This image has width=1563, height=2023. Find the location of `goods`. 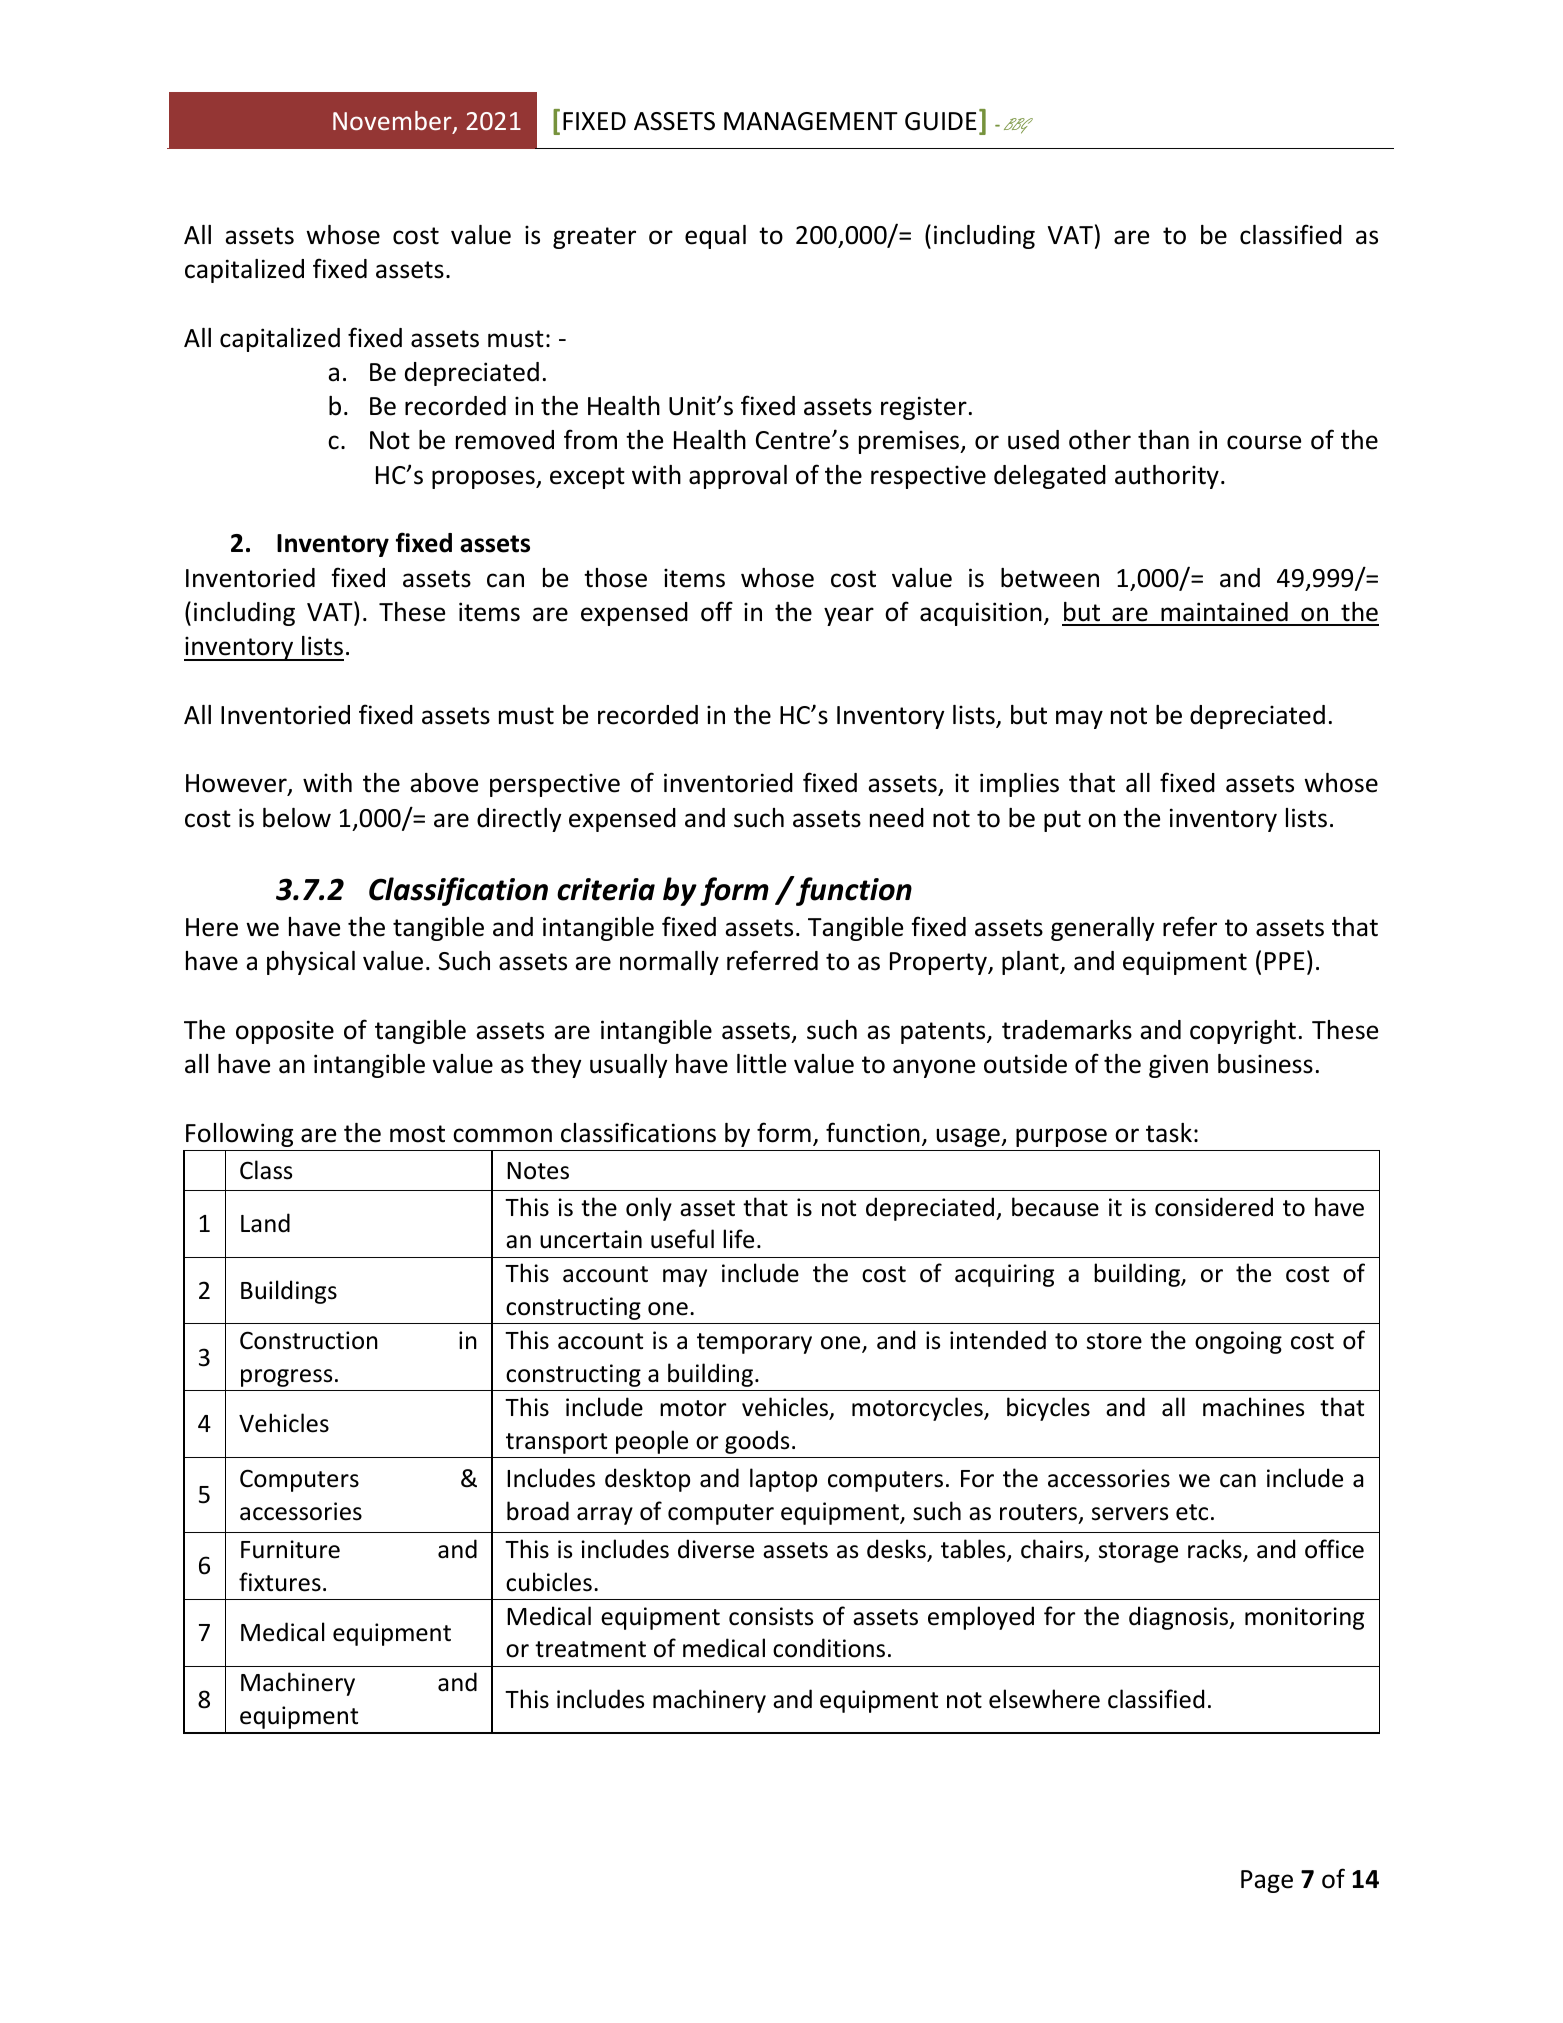

goods is located at coordinates (757, 1442).
